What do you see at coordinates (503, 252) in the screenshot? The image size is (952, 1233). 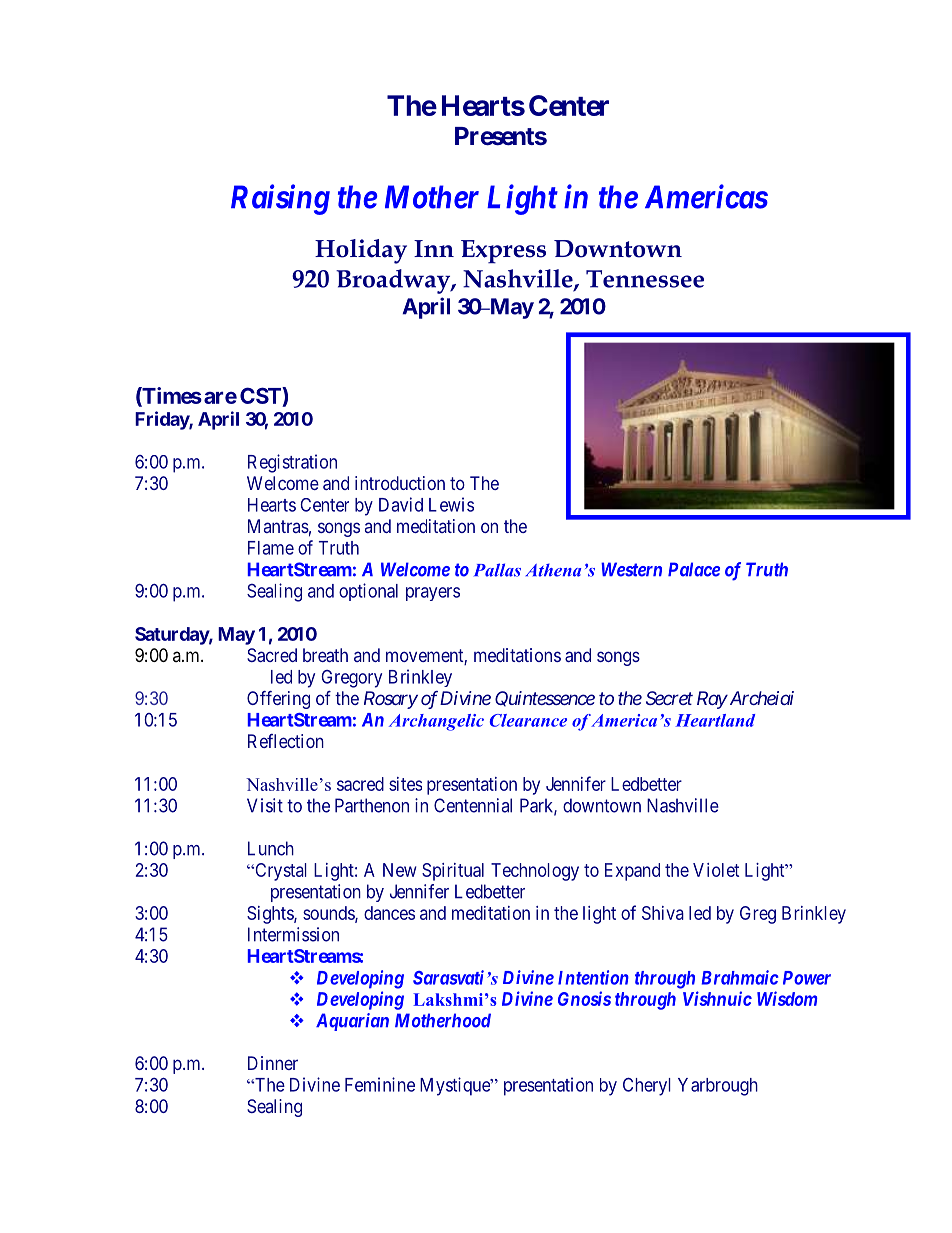 I see `Express` at bounding box center [503, 252].
